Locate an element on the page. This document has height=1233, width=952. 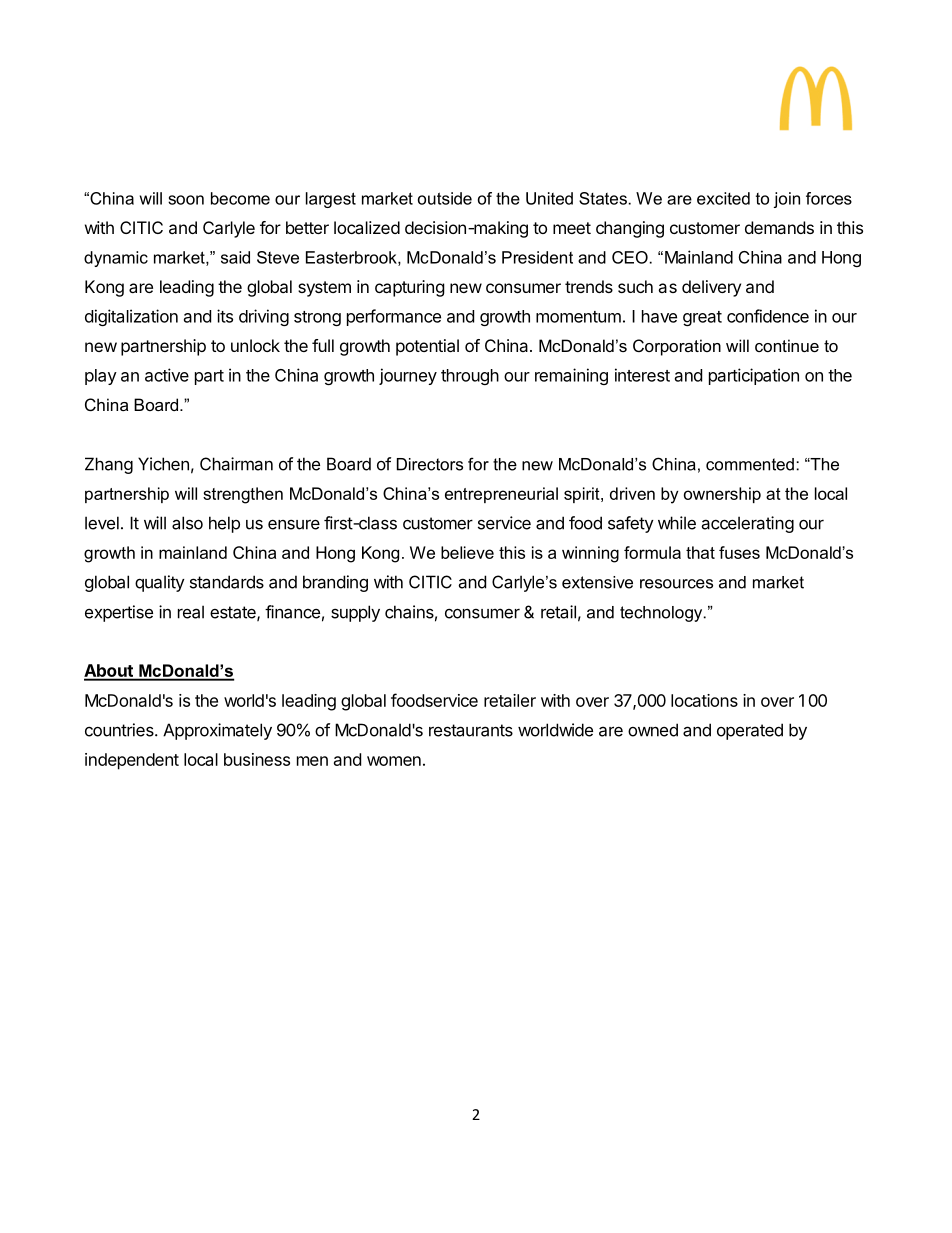
outside is located at coordinates (445, 198).
